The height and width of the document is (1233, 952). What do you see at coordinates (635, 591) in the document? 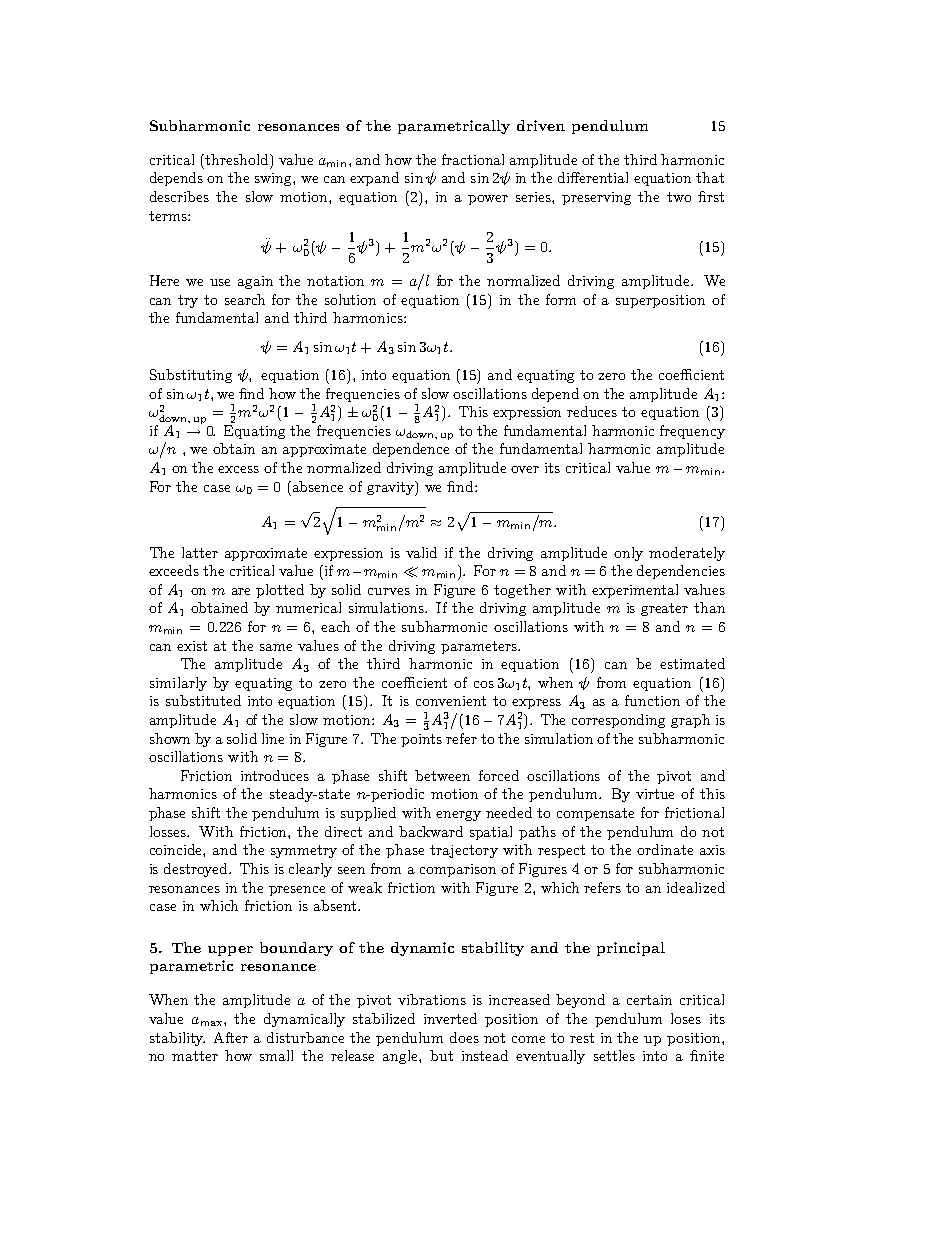
I see `experimental` at bounding box center [635, 591].
